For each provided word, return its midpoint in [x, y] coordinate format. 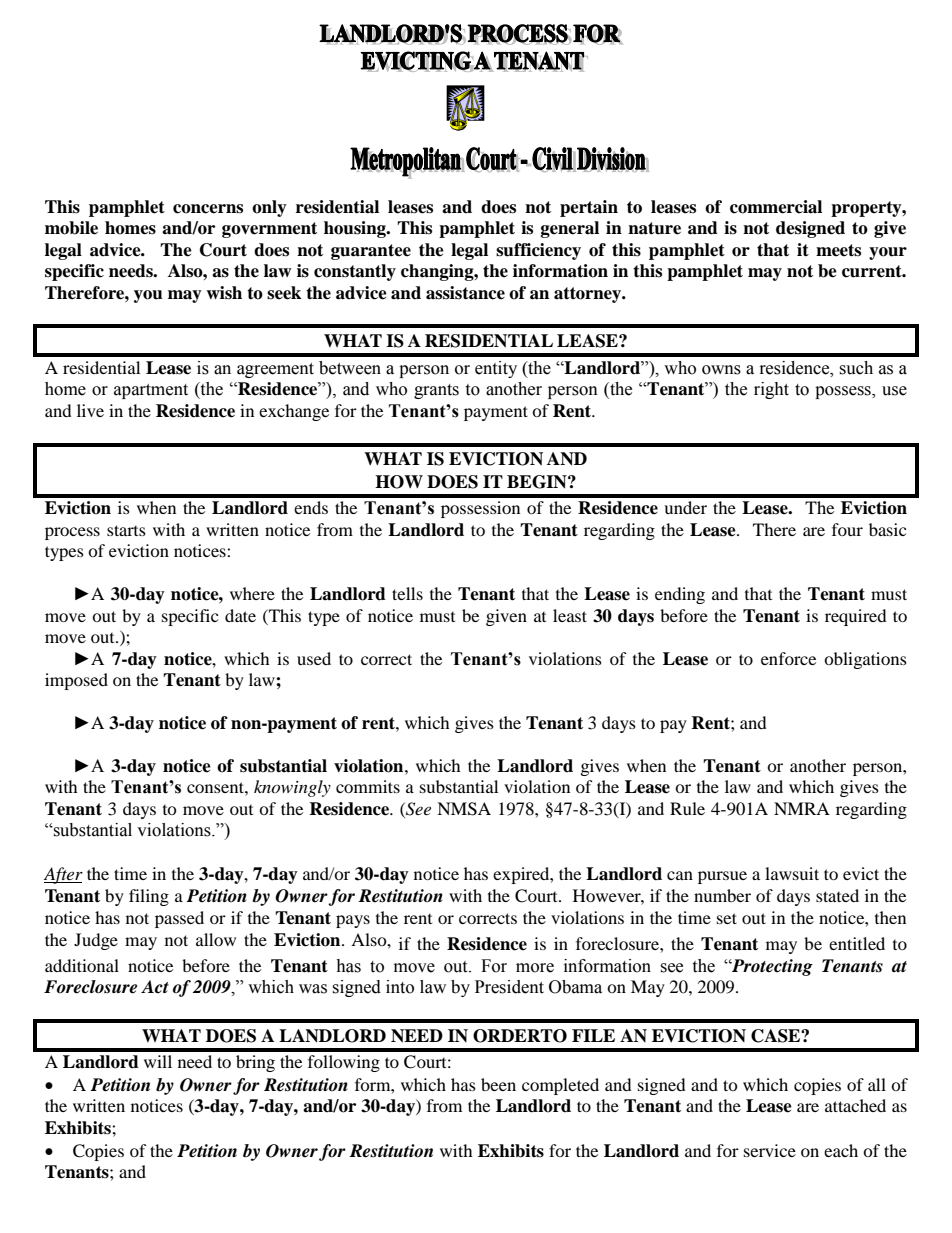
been [498, 1084]
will [158, 1061]
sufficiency [538, 251]
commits [368, 786]
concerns [208, 209]
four [847, 529]
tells [407, 593]
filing [149, 897]
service [770, 1150]
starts [126, 530]
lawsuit [792, 873]
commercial [776, 207]
